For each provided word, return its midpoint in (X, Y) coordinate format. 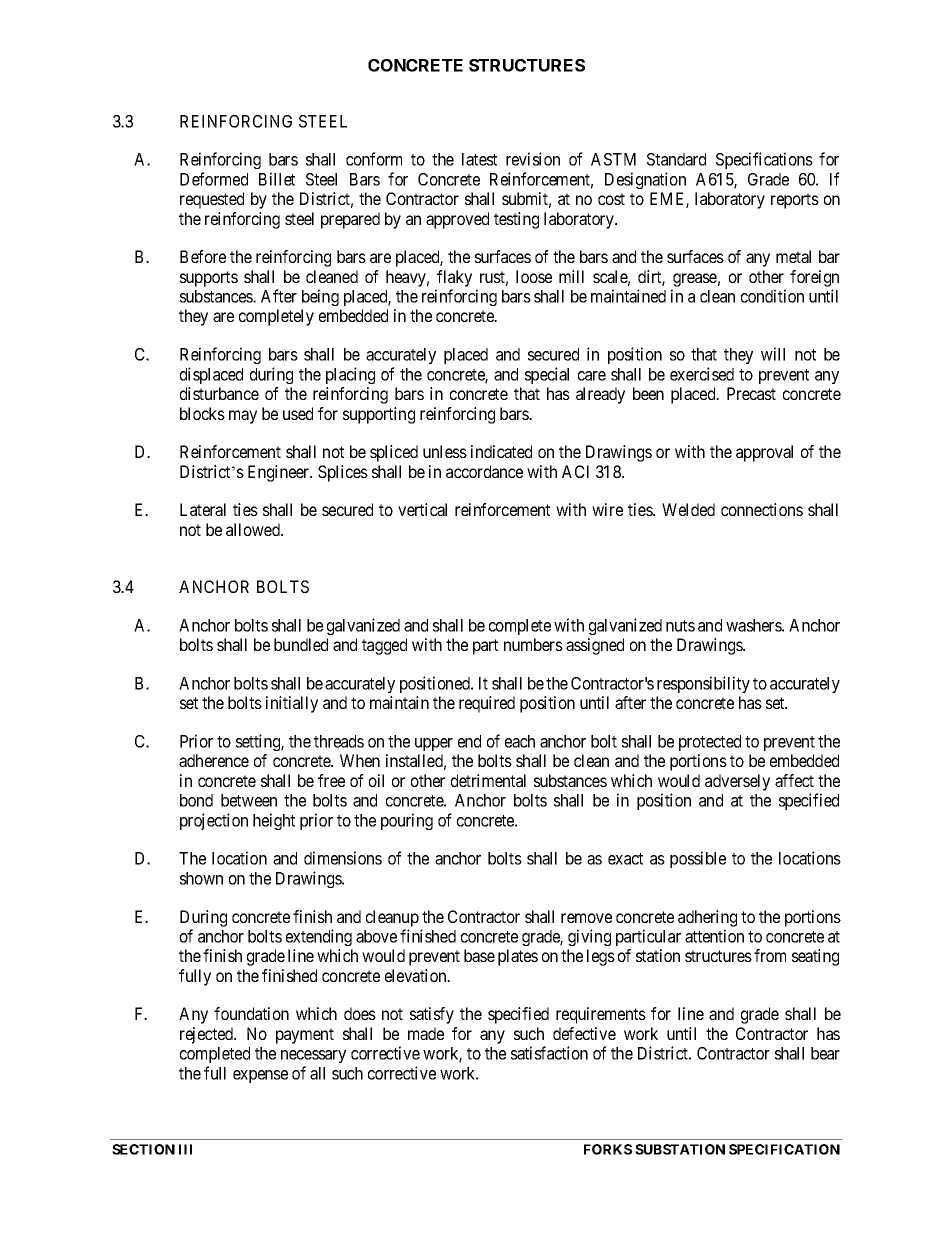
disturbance (219, 393)
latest (479, 159)
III (185, 1149)
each (520, 741)
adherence (214, 760)
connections (762, 509)
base (479, 955)
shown (201, 878)
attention (714, 936)
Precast (751, 393)
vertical (422, 509)
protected (710, 743)
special (547, 375)
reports (795, 201)
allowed (254, 529)
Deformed (214, 179)
